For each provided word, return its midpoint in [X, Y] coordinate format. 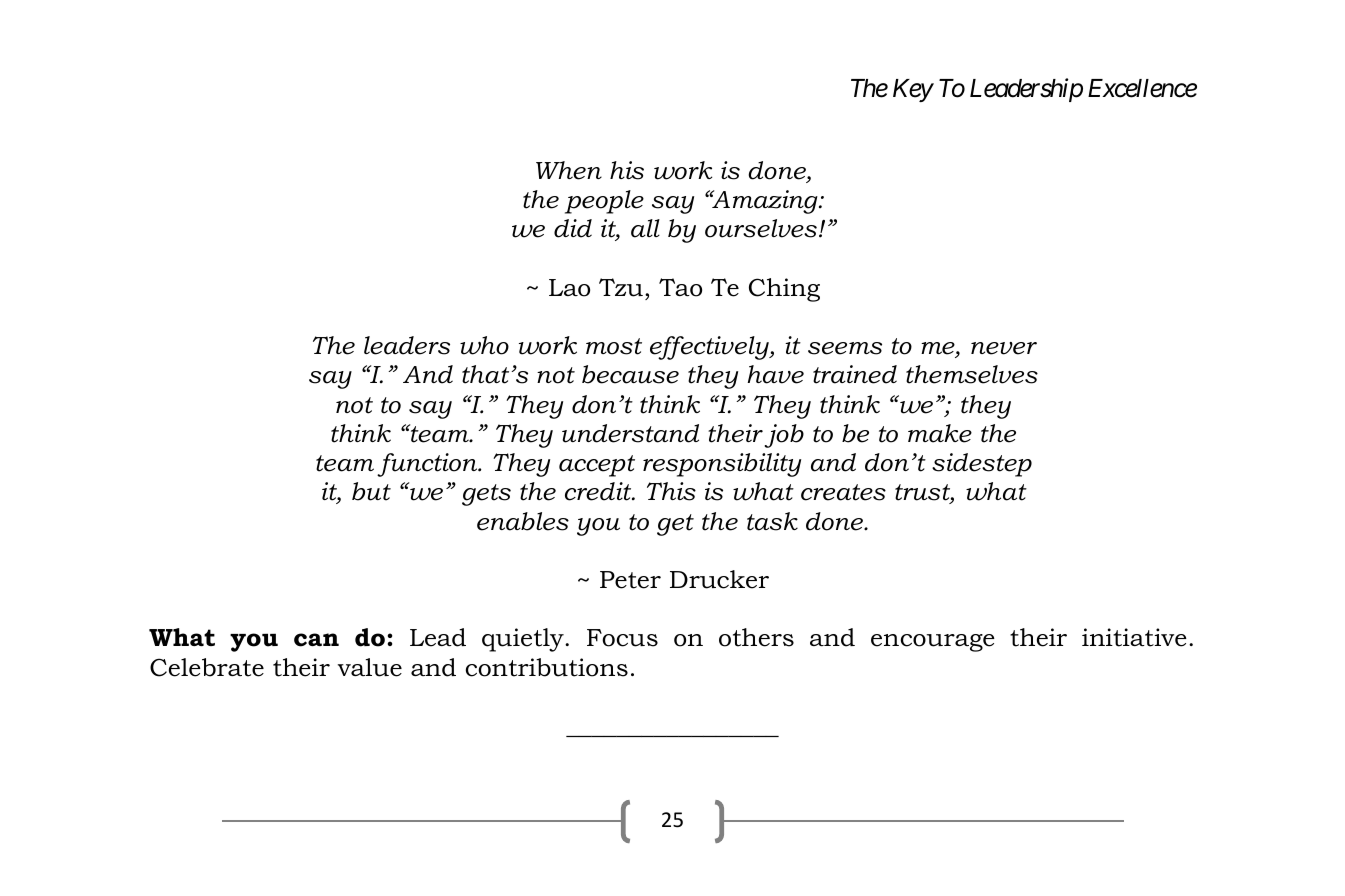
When [569, 170]
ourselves [761, 228]
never [1004, 348]
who [484, 345]
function [428, 465]
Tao [680, 287]
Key [913, 90]
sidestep [982, 465]
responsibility [722, 465]
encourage [933, 643]
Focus [622, 638]
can [316, 640]
